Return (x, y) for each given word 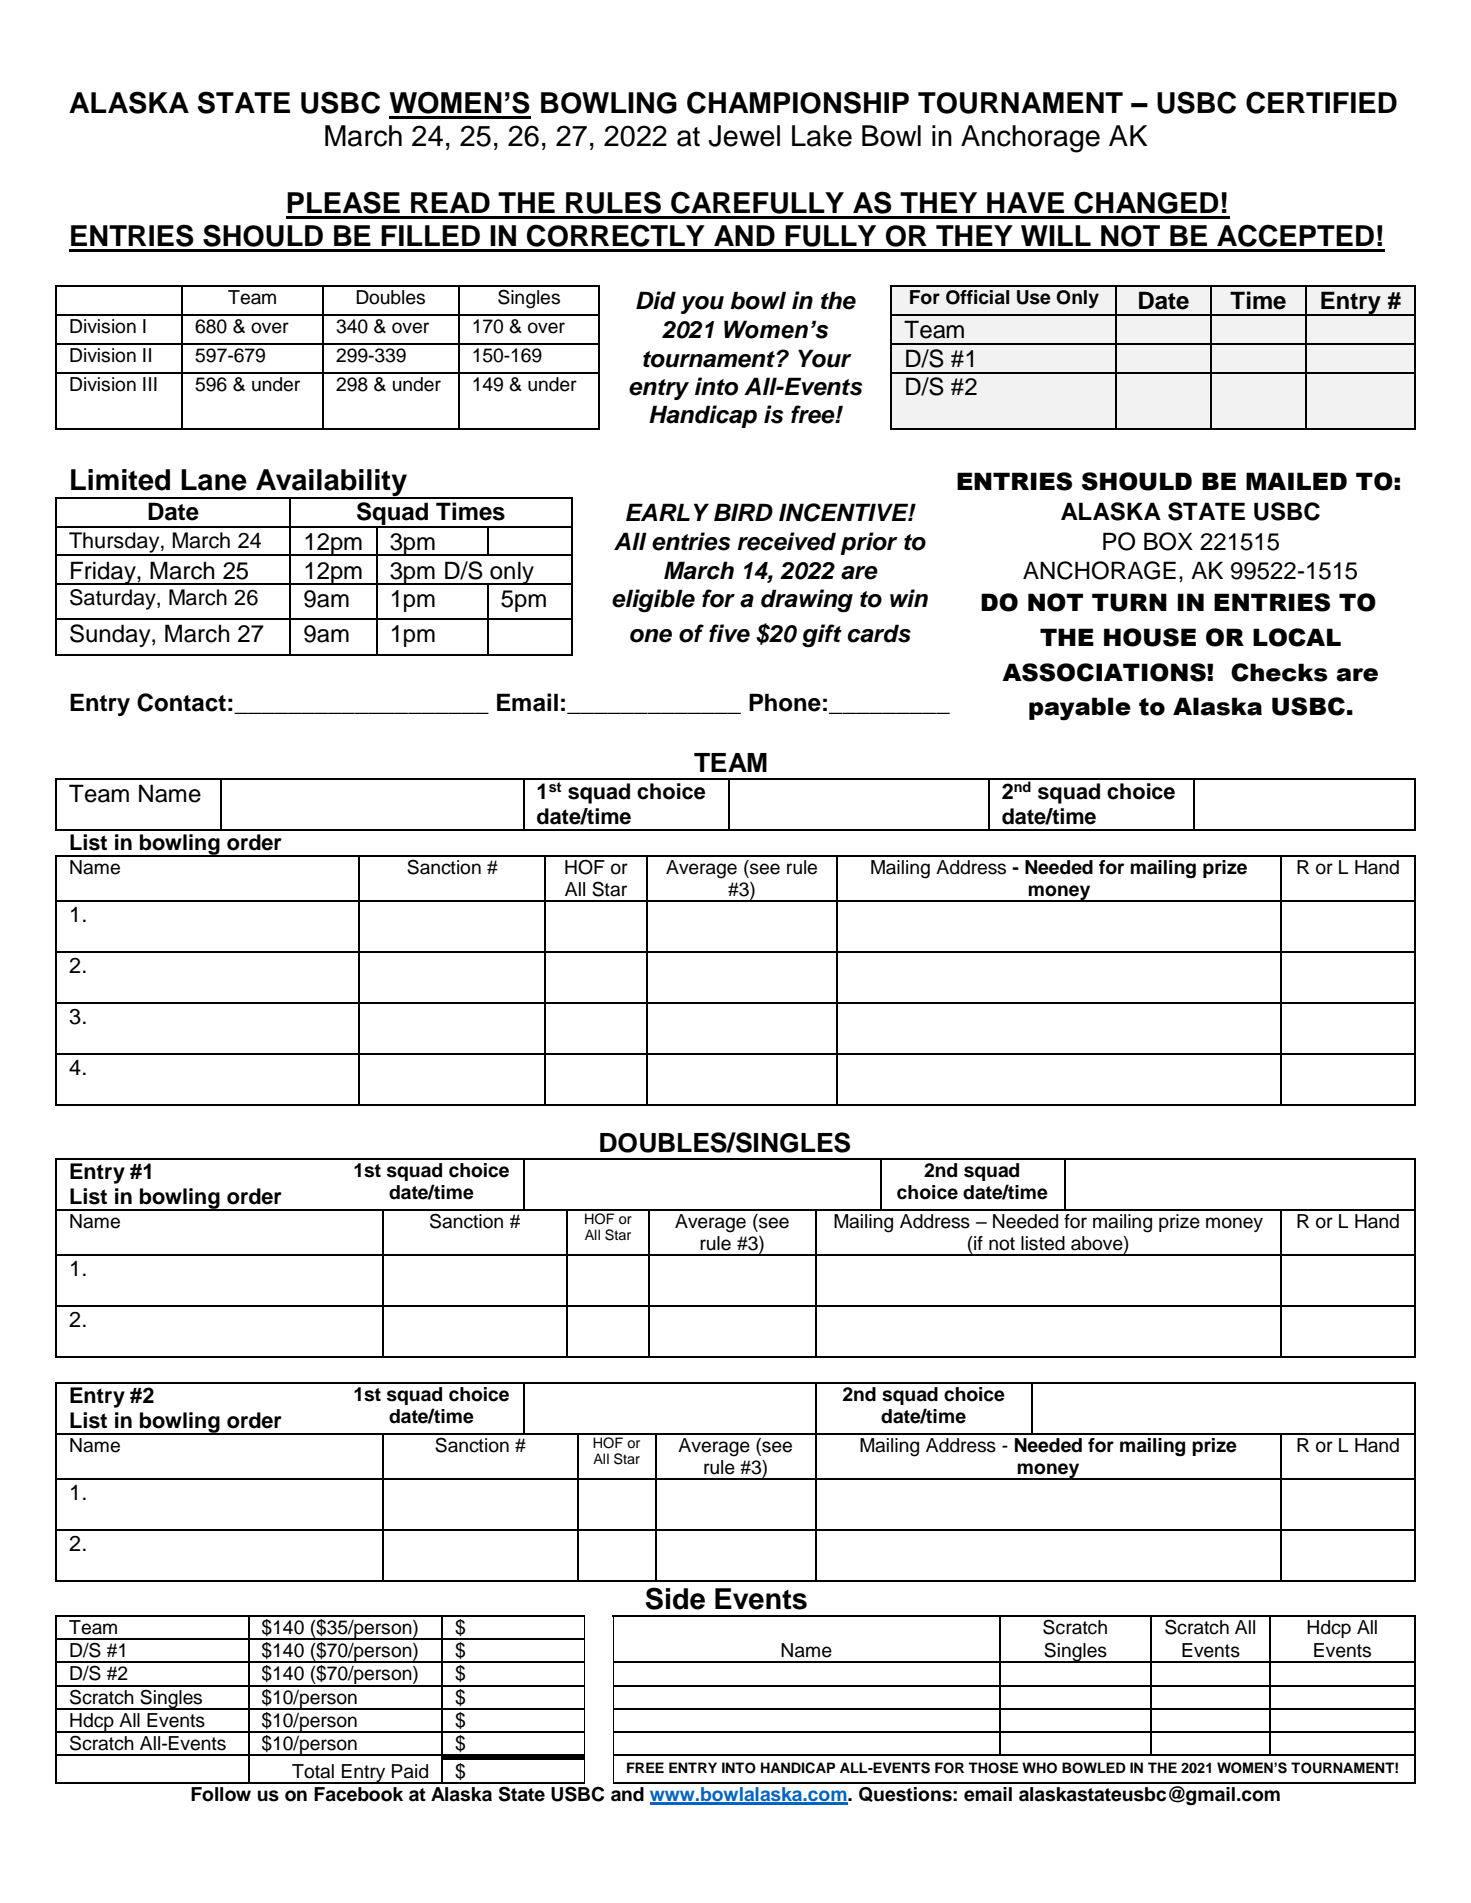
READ (450, 202)
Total (313, 1771)
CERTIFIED (1321, 102)
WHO (1039, 1768)
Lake (822, 136)
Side (675, 1598)
